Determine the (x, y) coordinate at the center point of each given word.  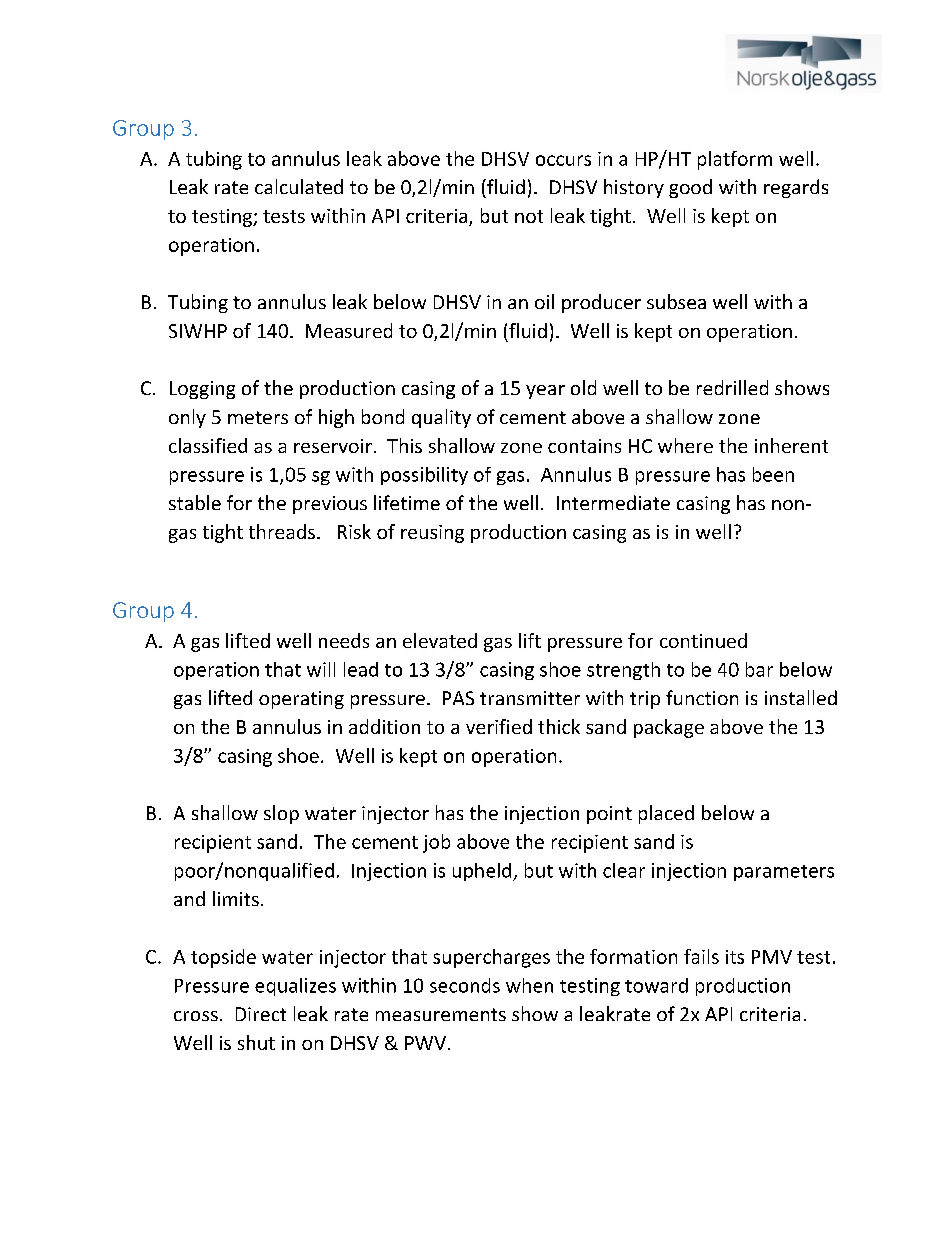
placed (666, 814)
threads (282, 531)
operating (301, 700)
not (529, 216)
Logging (202, 390)
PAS (458, 698)
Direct (261, 1014)
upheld (483, 872)
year (545, 392)
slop (281, 814)
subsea (676, 301)
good (690, 188)
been (773, 474)
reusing (432, 534)
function (702, 697)
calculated (299, 186)
